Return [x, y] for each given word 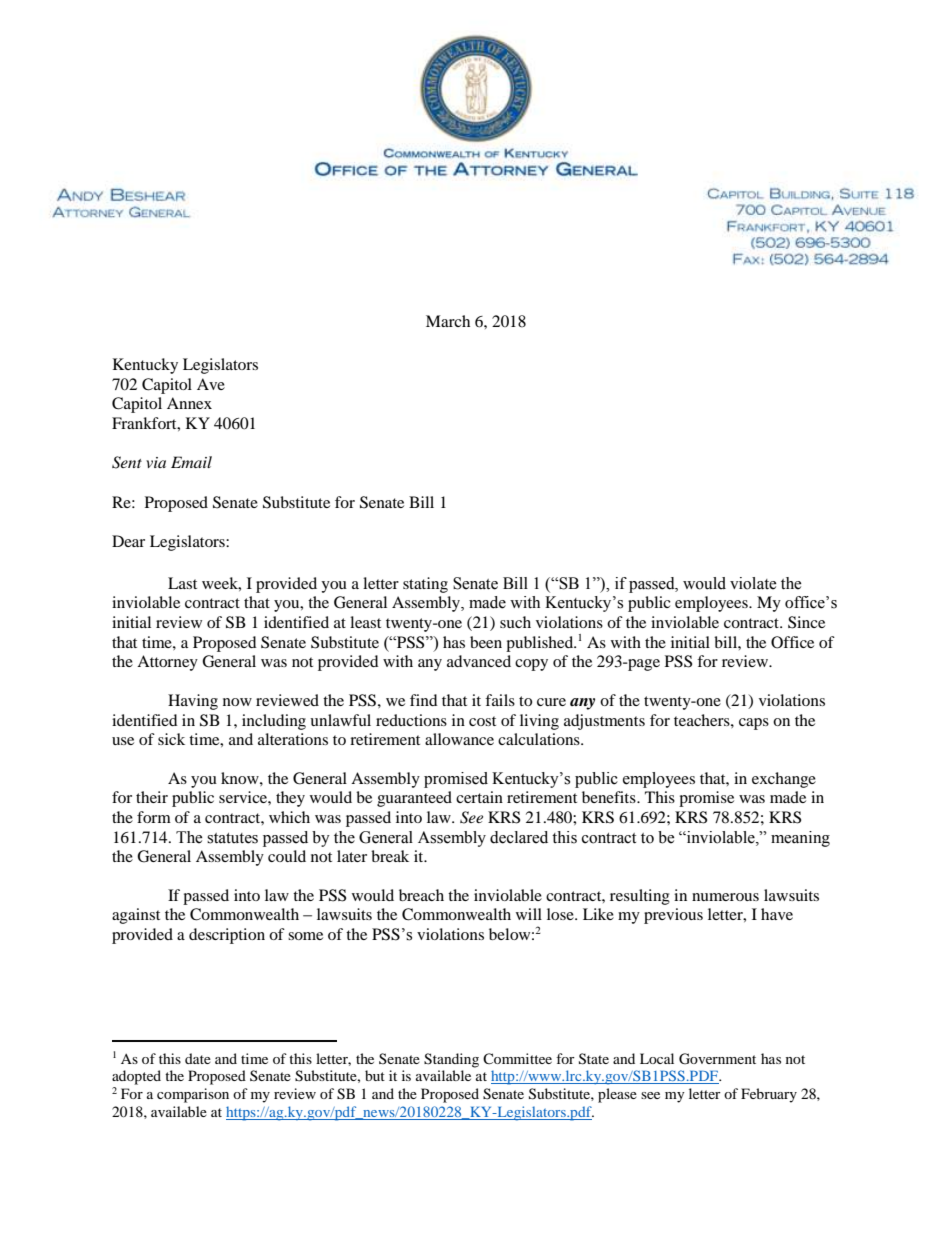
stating [425, 585]
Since [806, 622]
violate [753, 583]
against [136, 916]
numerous [725, 897]
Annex [189, 403]
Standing [451, 1060]
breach [421, 895]
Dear [128, 541]
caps [754, 724]
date [198, 1058]
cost [482, 721]
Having [193, 702]
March [448, 321]
